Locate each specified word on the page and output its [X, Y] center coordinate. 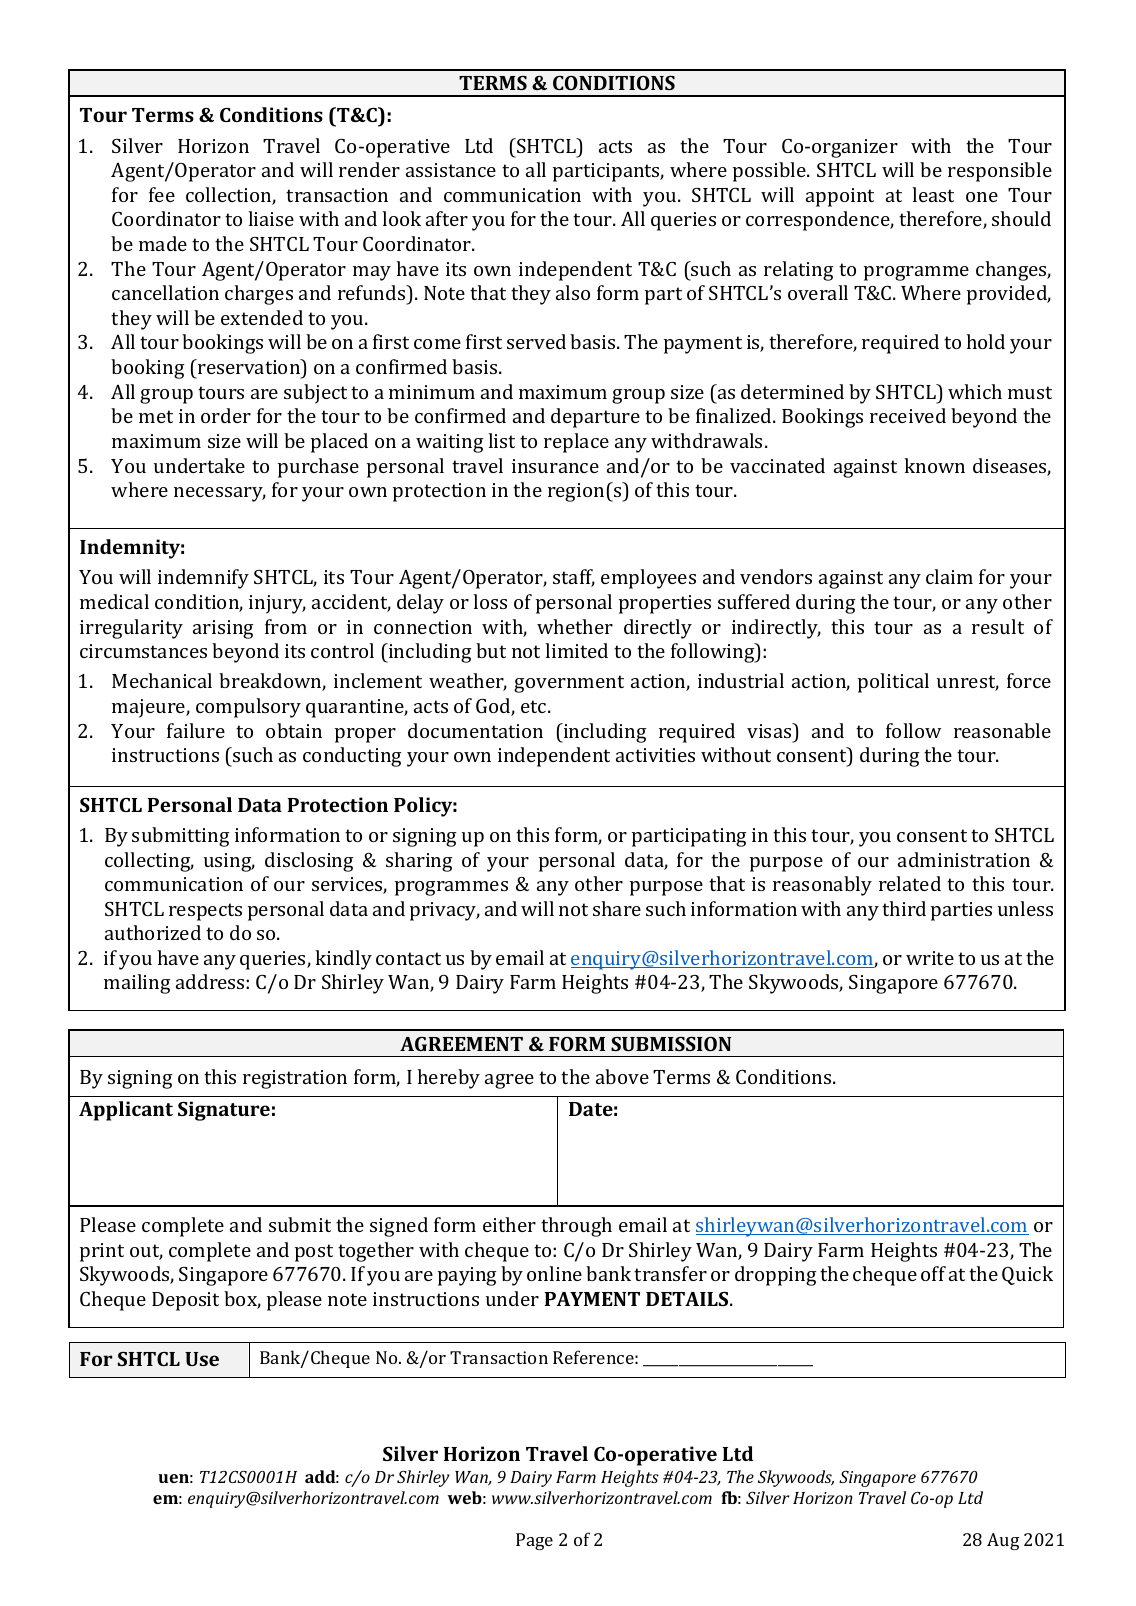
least [933, 194]
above [622, 1076]
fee [162, 194]
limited [576, 650]
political [893, 683]
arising [223, 629]
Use [202, 1359]
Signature [224, 1111]
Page [534, 1541]
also [573, 292]
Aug [1003, 1541]
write [930, 958]
